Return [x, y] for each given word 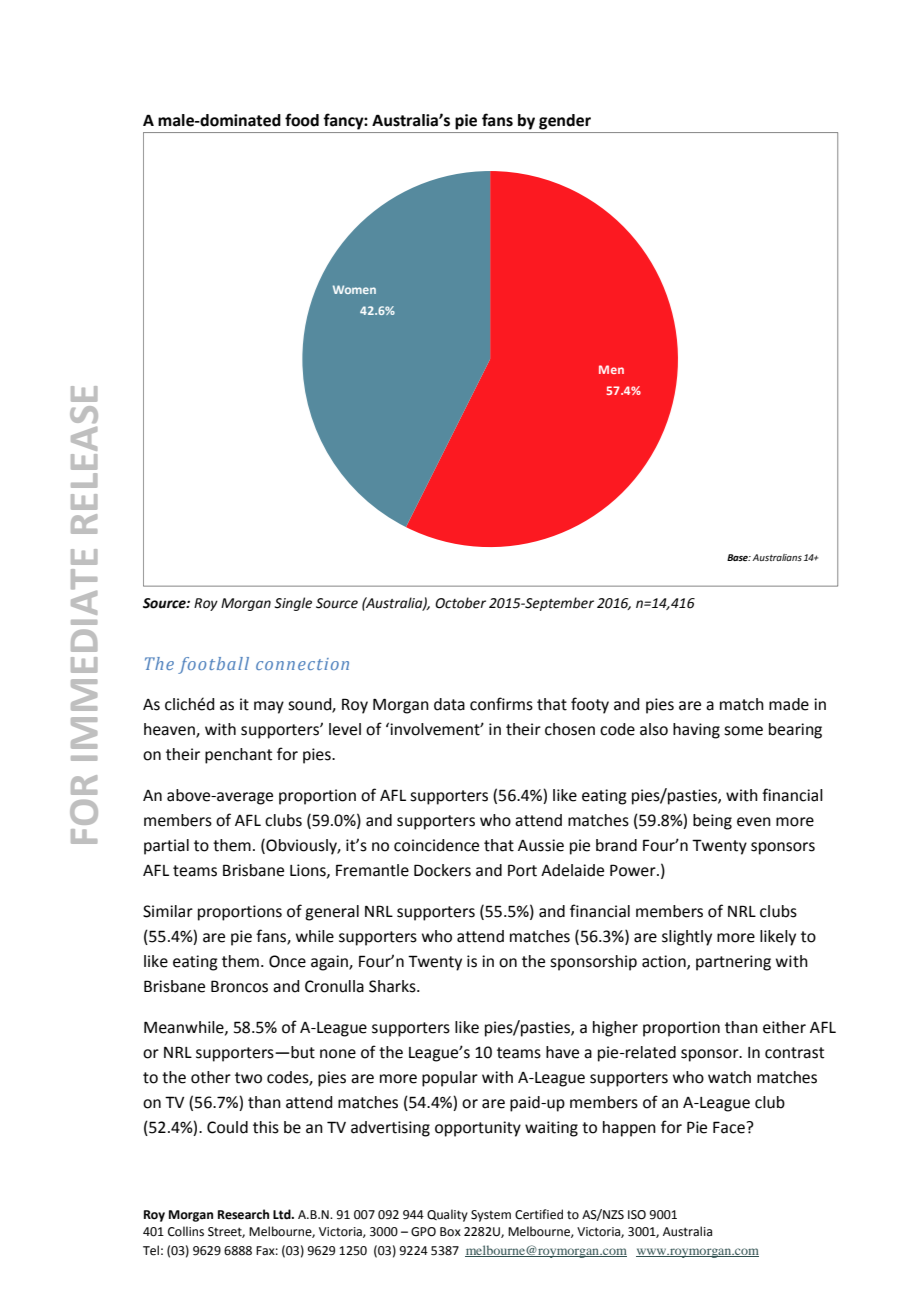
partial [166, 847]
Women [354, 289]
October [460, 603]
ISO [637, 1215]
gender [565, 122]
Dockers [442, 870]
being [712, 822]
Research [243, 1214]
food [302, 120]
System [491, 1216]
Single [293, 604]
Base [739, 557]
